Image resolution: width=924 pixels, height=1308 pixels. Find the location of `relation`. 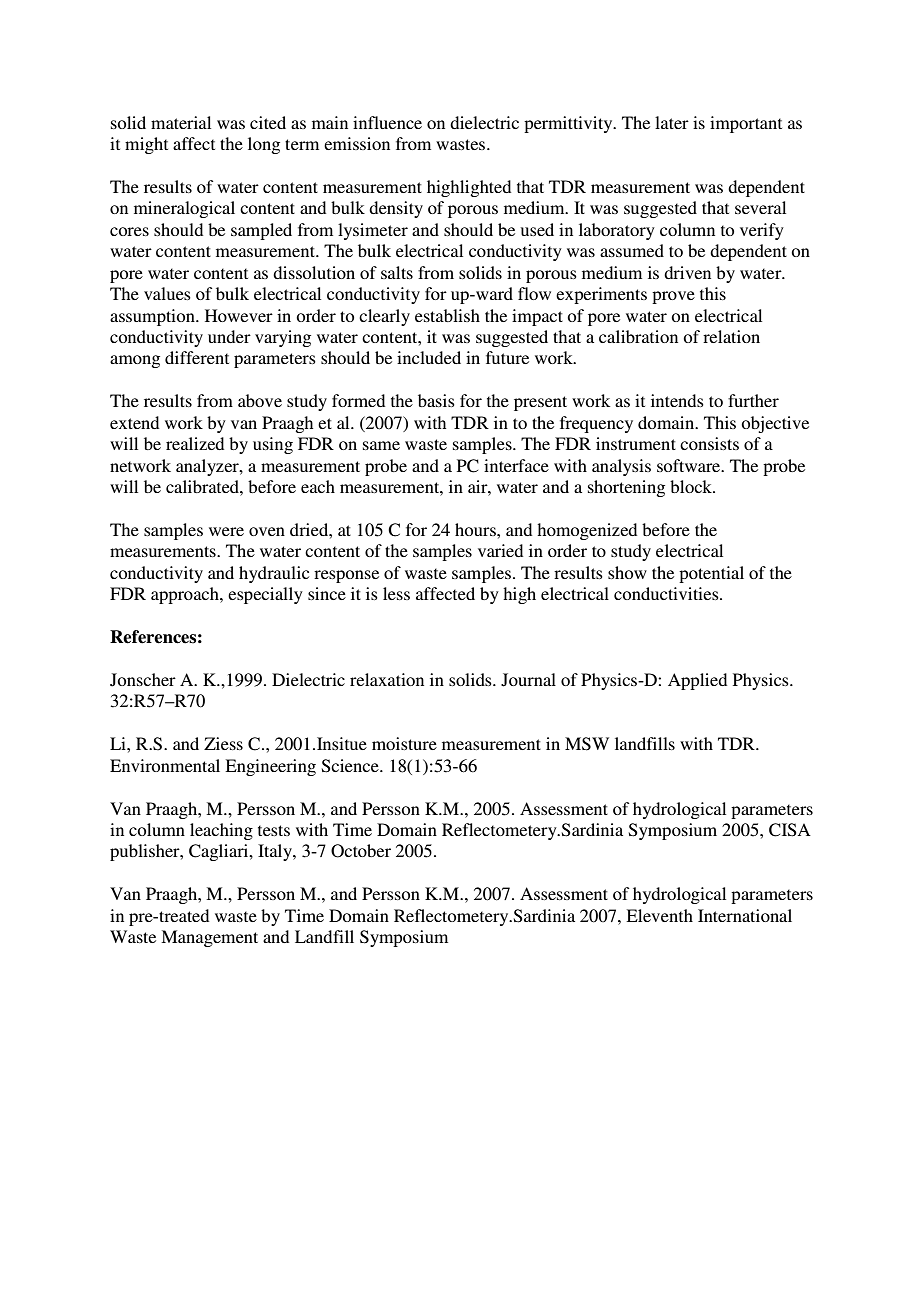

relation is located at coordinates (731, 336).
